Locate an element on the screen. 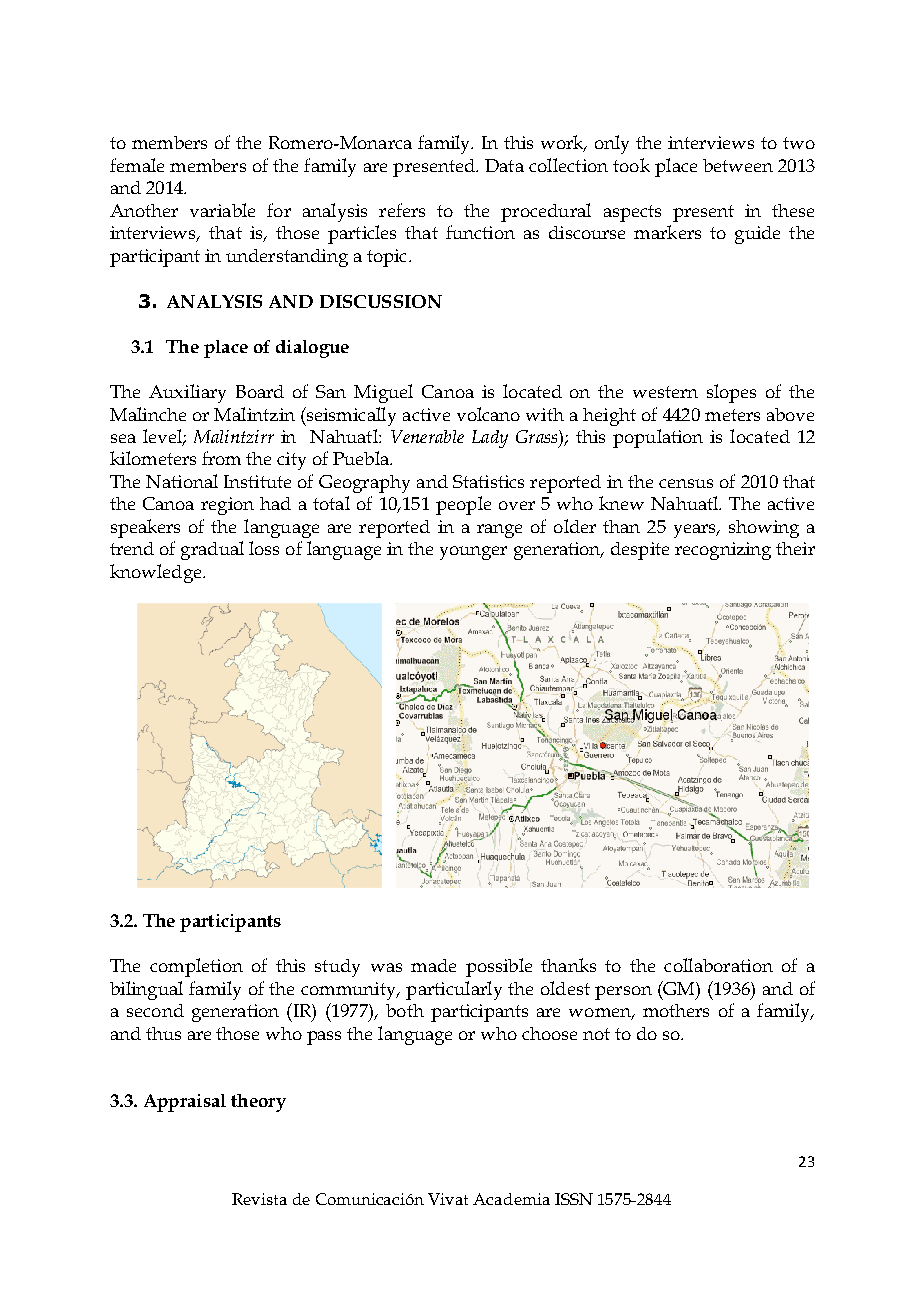 This screenshot has width=924, height=1308. ISSN is located at coordinates (574, 1199).
